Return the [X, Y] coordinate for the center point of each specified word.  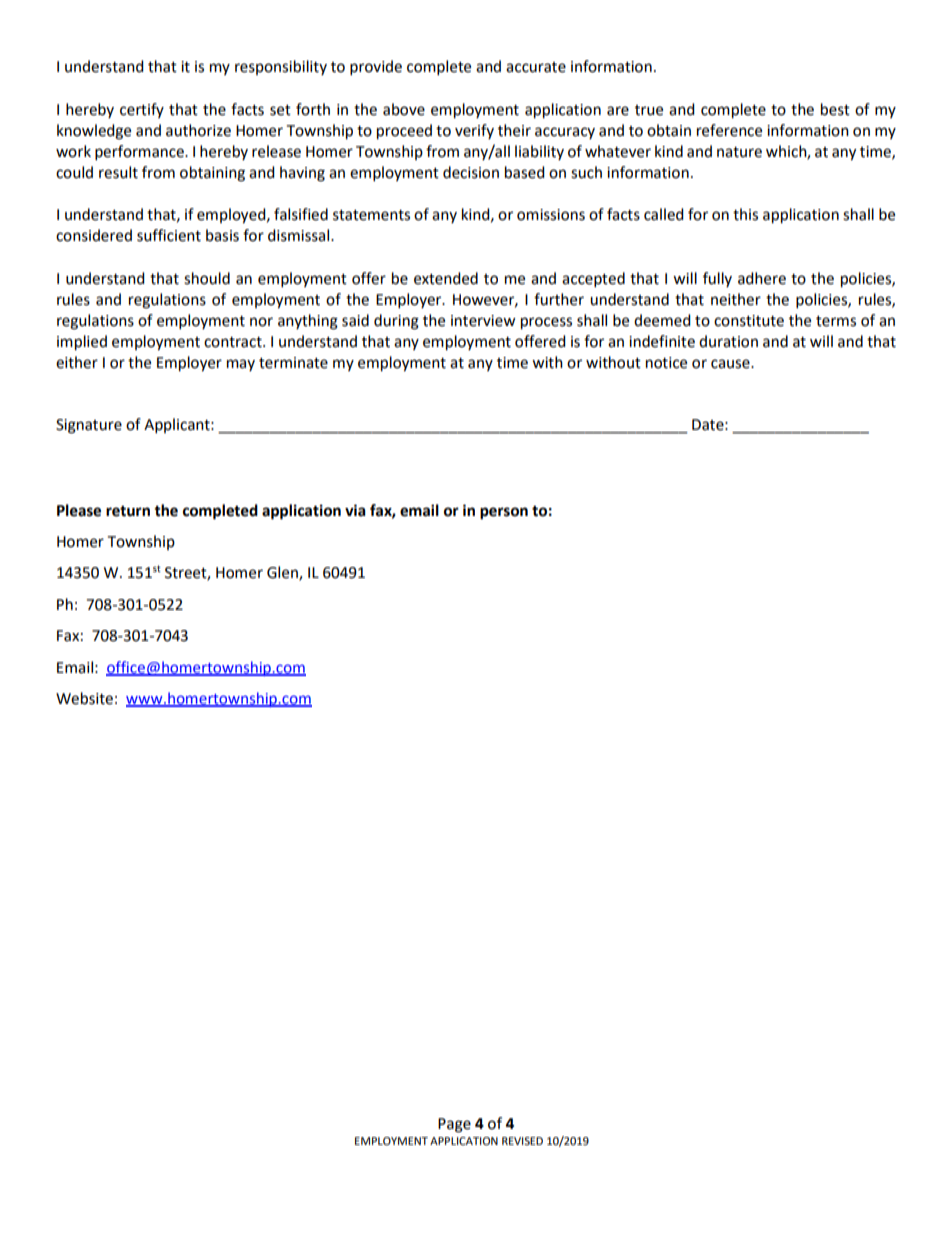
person [504, 513]
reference [729, 130]
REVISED [522, 1141]
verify [474, 131]
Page [454, 1125]
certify [142, 110]
